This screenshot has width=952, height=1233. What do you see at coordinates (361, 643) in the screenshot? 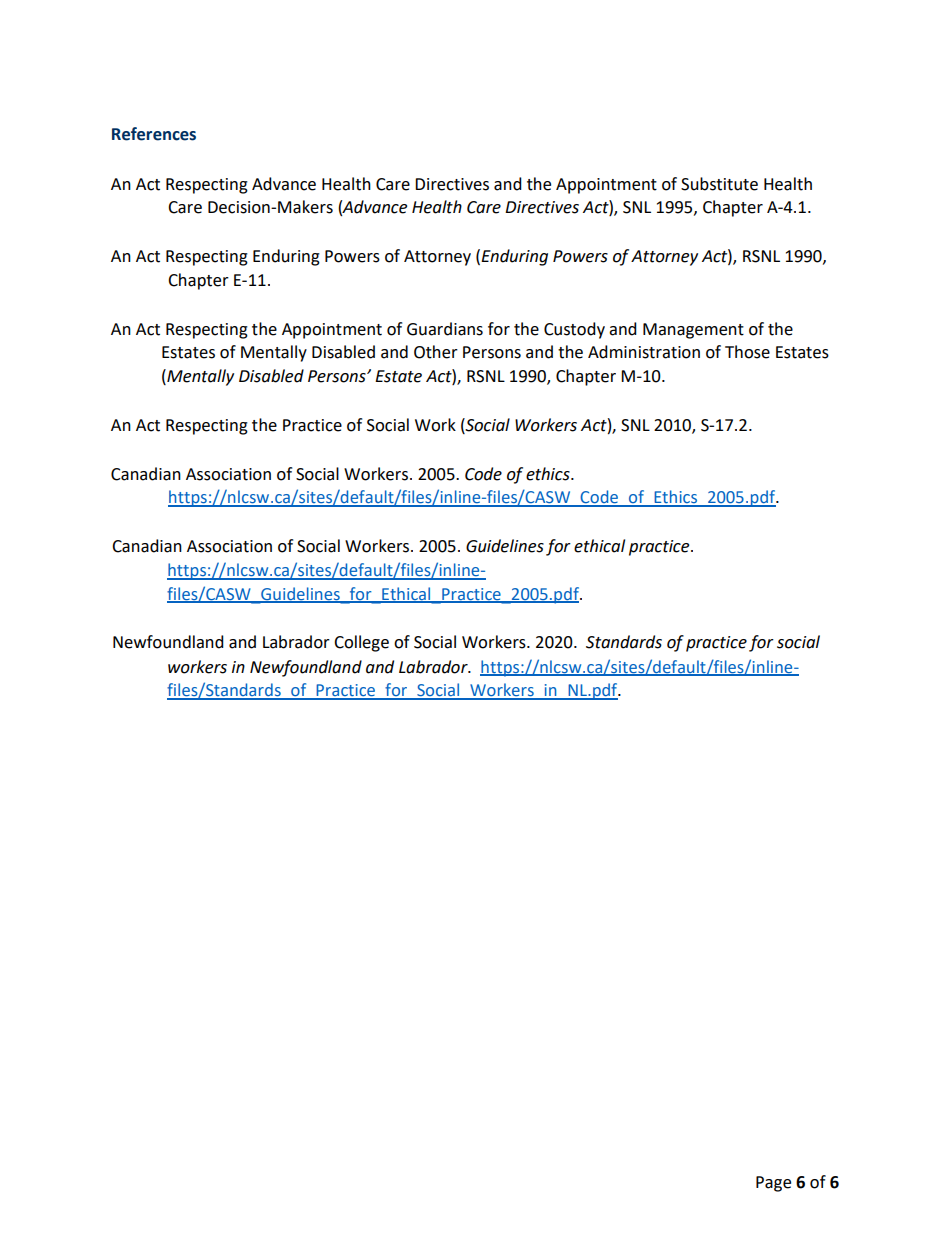
I see `College` at bounding box center [361, 643].
